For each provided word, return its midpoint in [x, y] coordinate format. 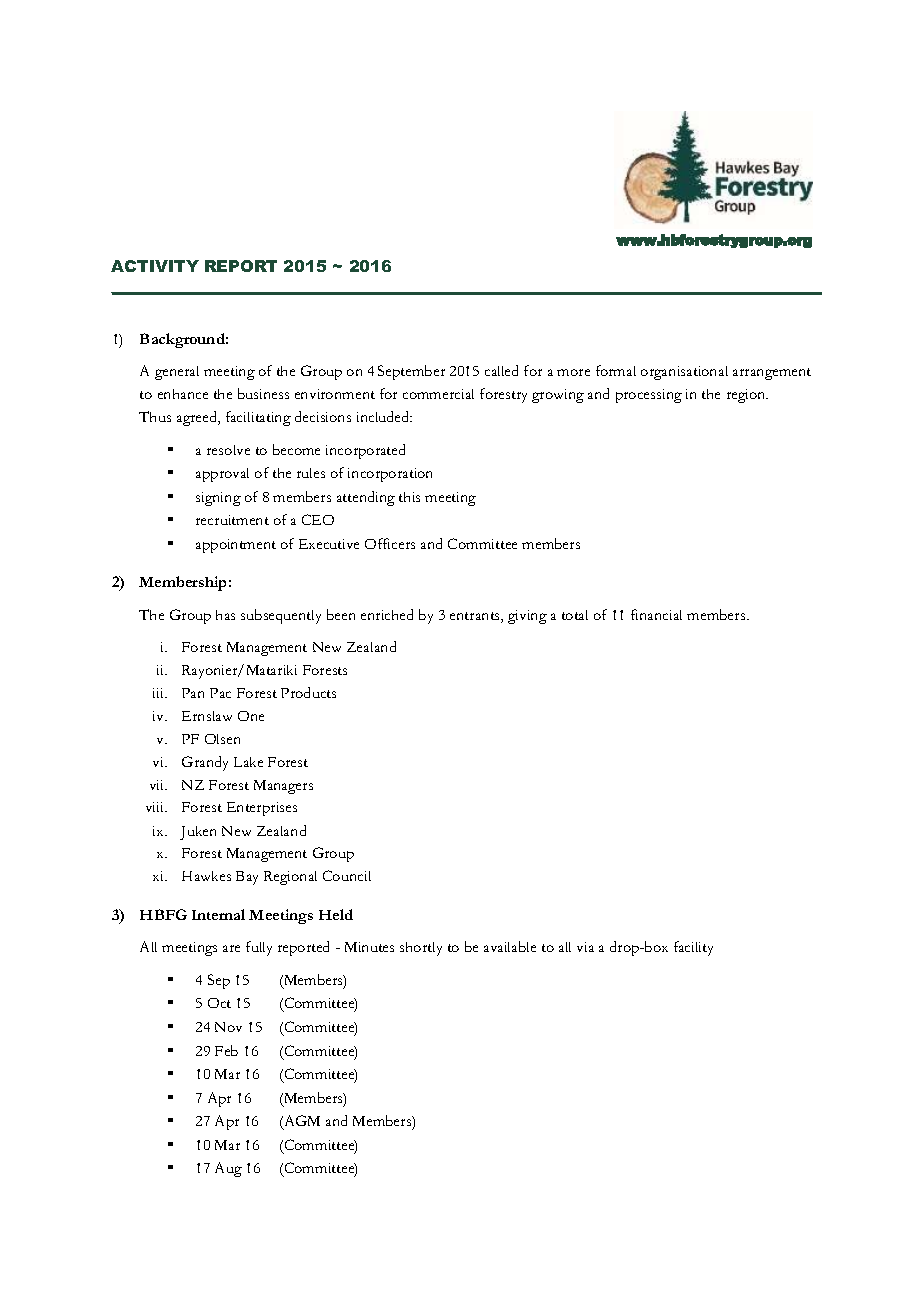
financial [656, 614]
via [585, 947]
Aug [228, 1169]
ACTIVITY [155, 266]
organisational [684, 373]
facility [693, 948]
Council [347, 875]
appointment [236, 546]
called [501, 370]
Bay [247, 878]
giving [527, 617]
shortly [421, 949]
